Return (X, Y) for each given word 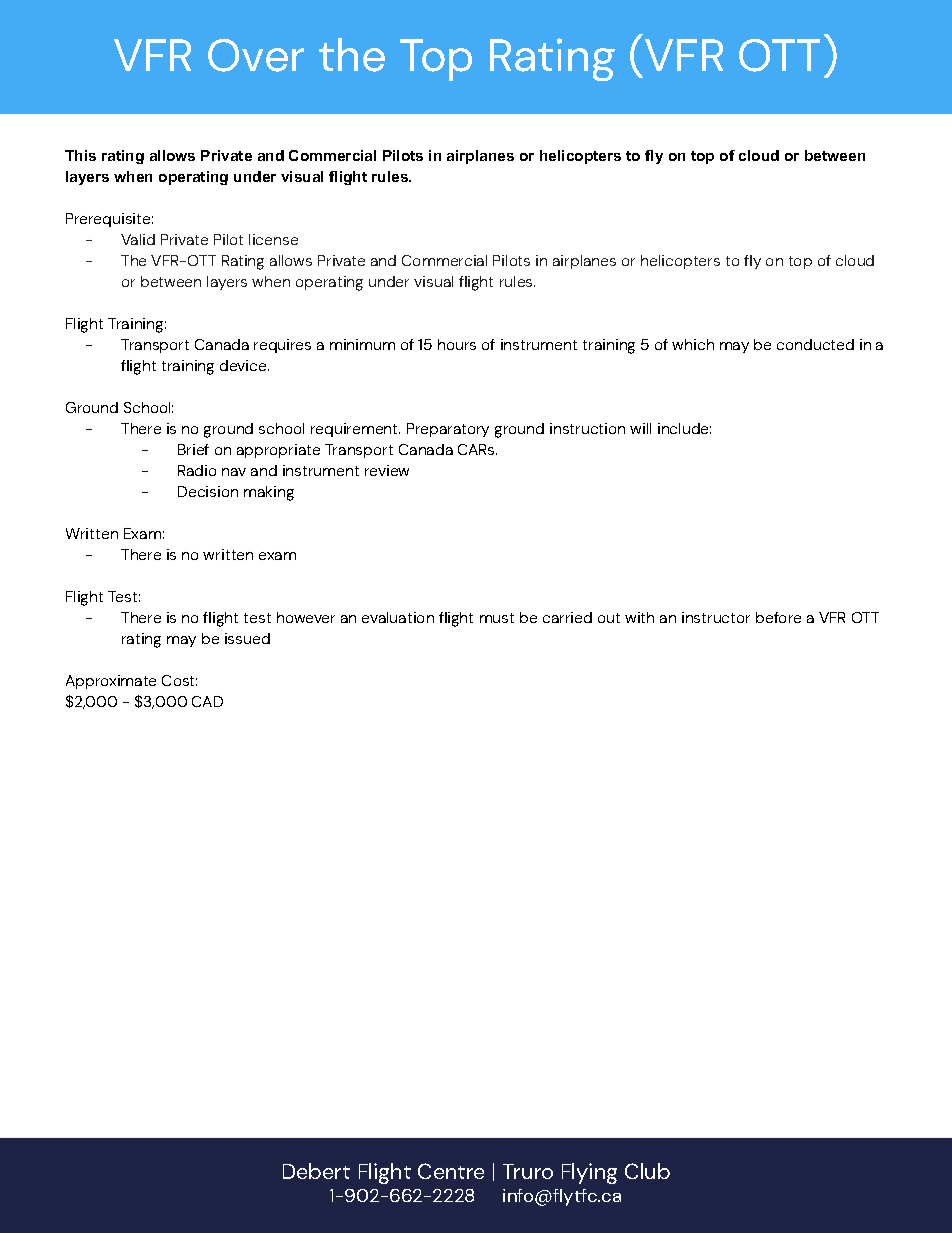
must (497, 618)
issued (247, 638)
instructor (716, 617)
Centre (451, 1171)
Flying (589, 1173)
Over (256, 55)
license (273, 239)
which (693, 344)
